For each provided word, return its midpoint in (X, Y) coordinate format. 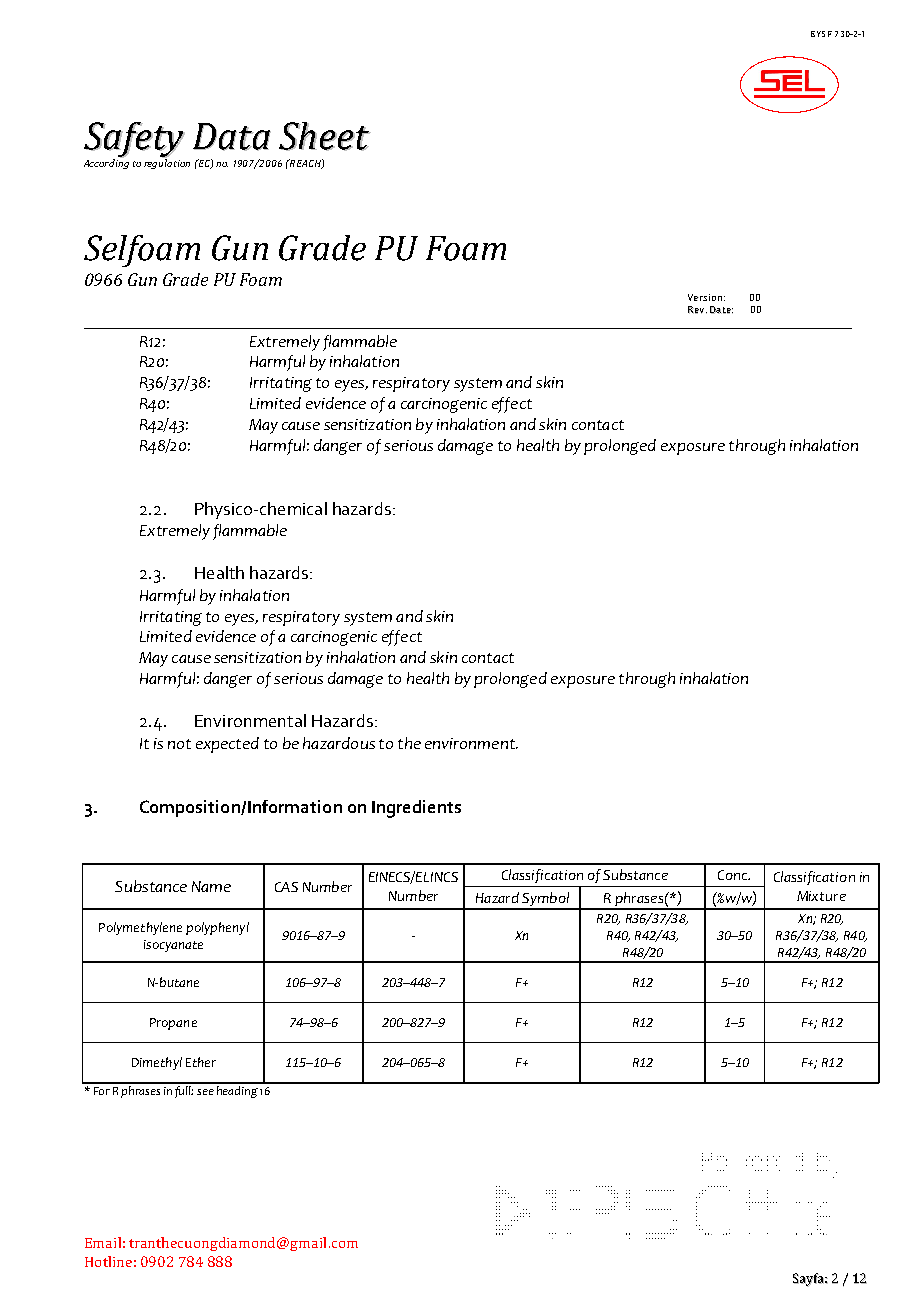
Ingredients (416, 809)
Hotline (108, 1261)
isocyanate (173, 946)
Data (232, 137)
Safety (134, 140)
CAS (286, 887)
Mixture (821, 896)
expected (227, 745)
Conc (734, 875)
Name (211, 886)
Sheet (325, 136)
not (179, 744)
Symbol (546, 900)
